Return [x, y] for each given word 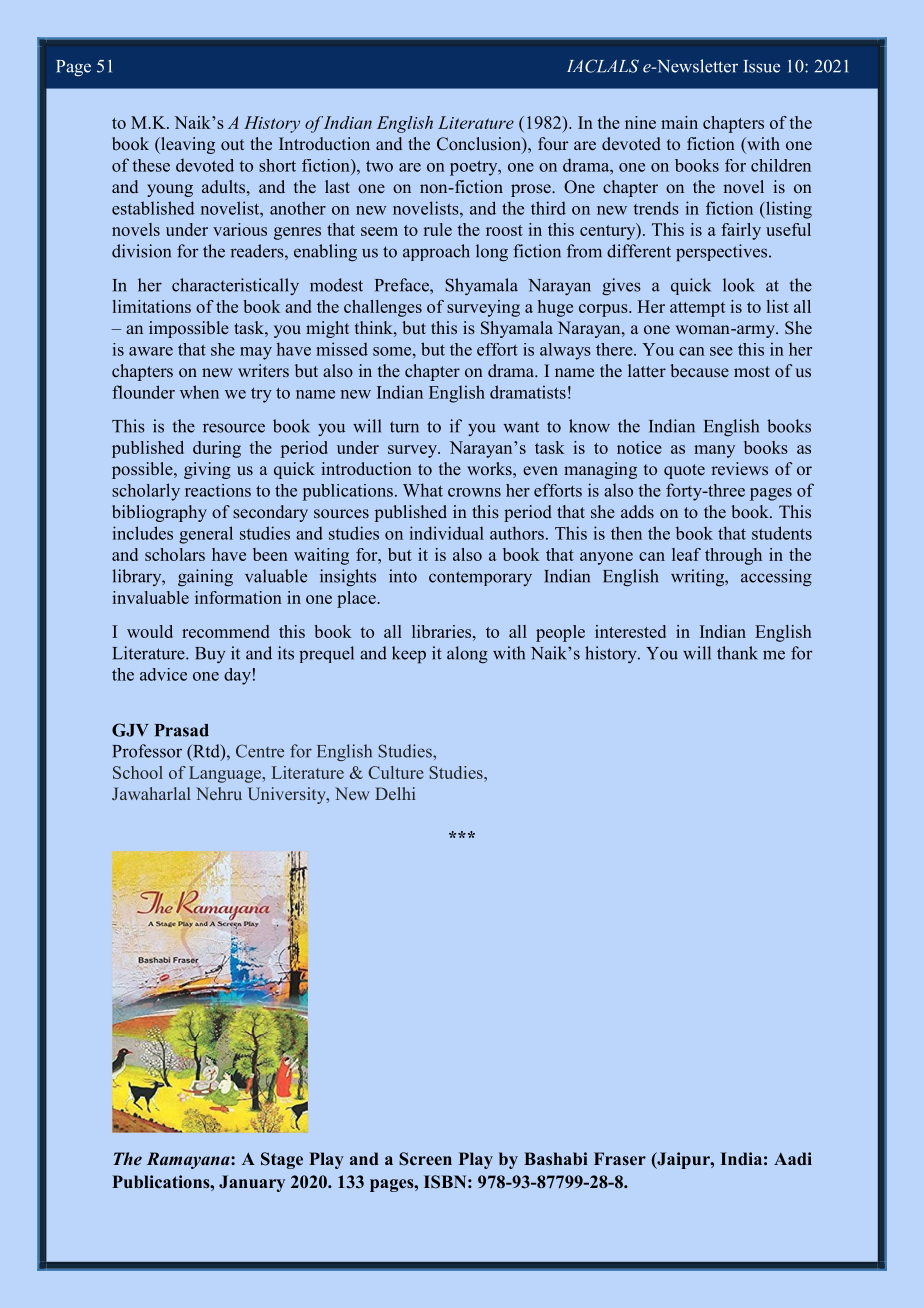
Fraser [620, 1158]
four [553, 143]
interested [630, 631]
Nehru [219, 793]
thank [737, 653]
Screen [425, 1159]
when [199, 392]
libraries [443, 631]
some [393, 351]
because [699, 370]
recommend [225, 631]
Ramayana [189, 1160]
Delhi [395, 793]
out [232, 144]
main [679, 122]
